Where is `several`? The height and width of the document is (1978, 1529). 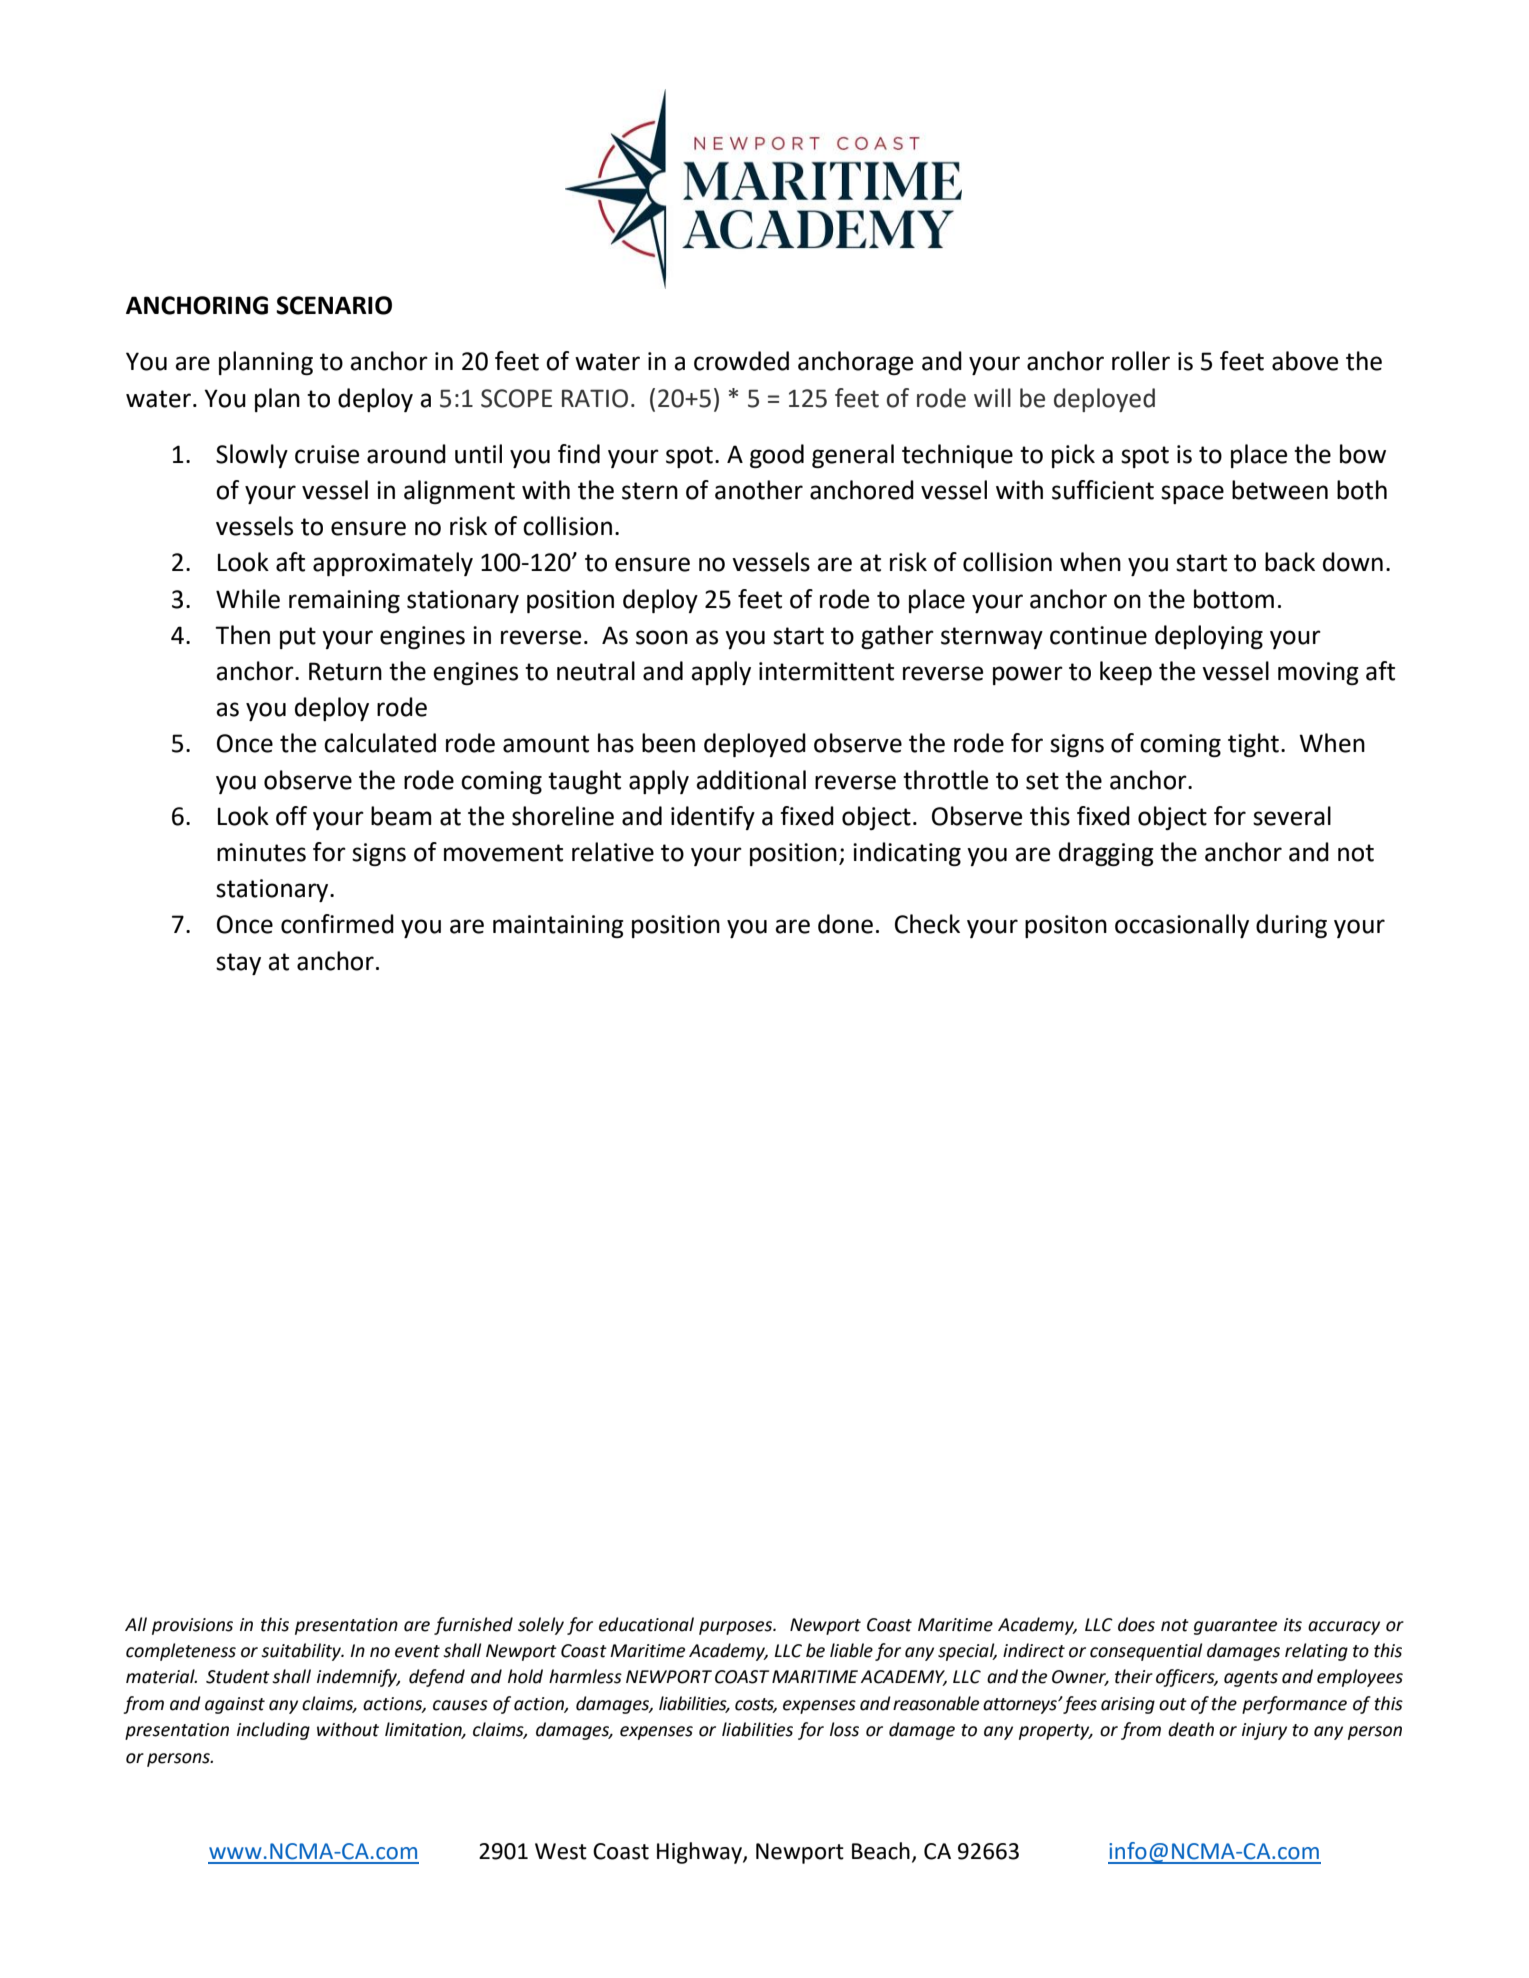 several is located at coordinates (1292, 816).
